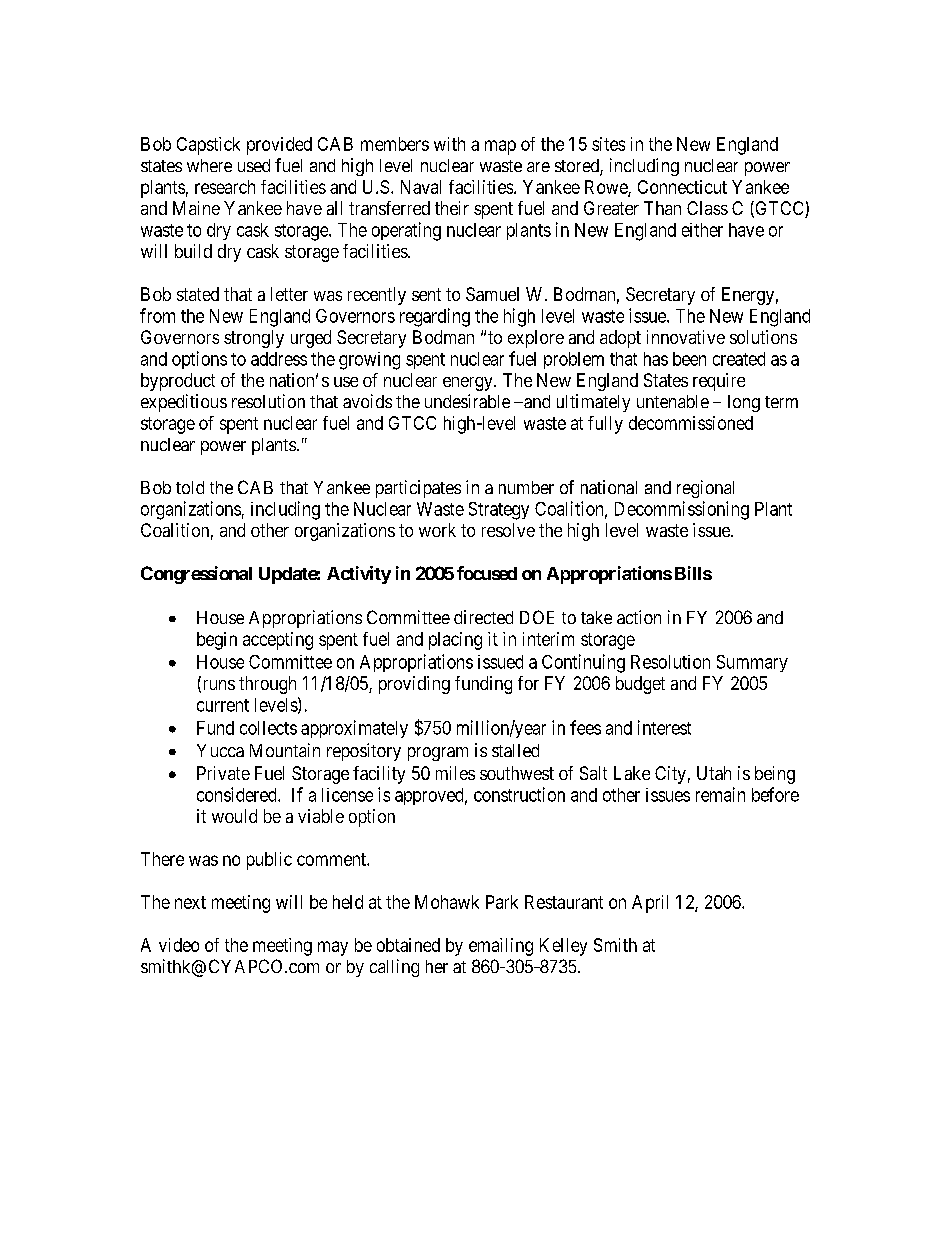 The height and width of the page is (1233, 952). I want to click on providing, so click(414, 685).
